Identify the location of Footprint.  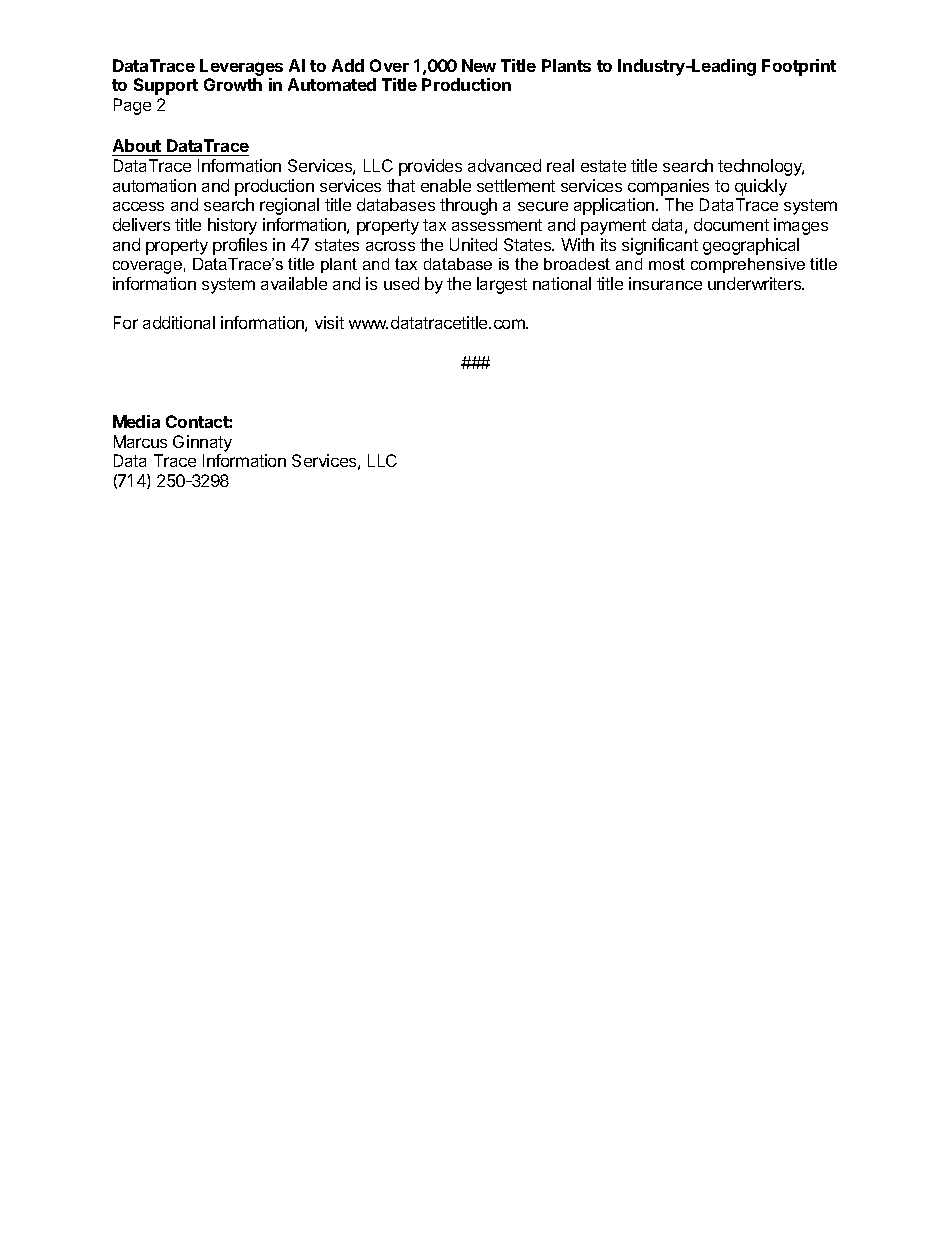
(799, 67).
